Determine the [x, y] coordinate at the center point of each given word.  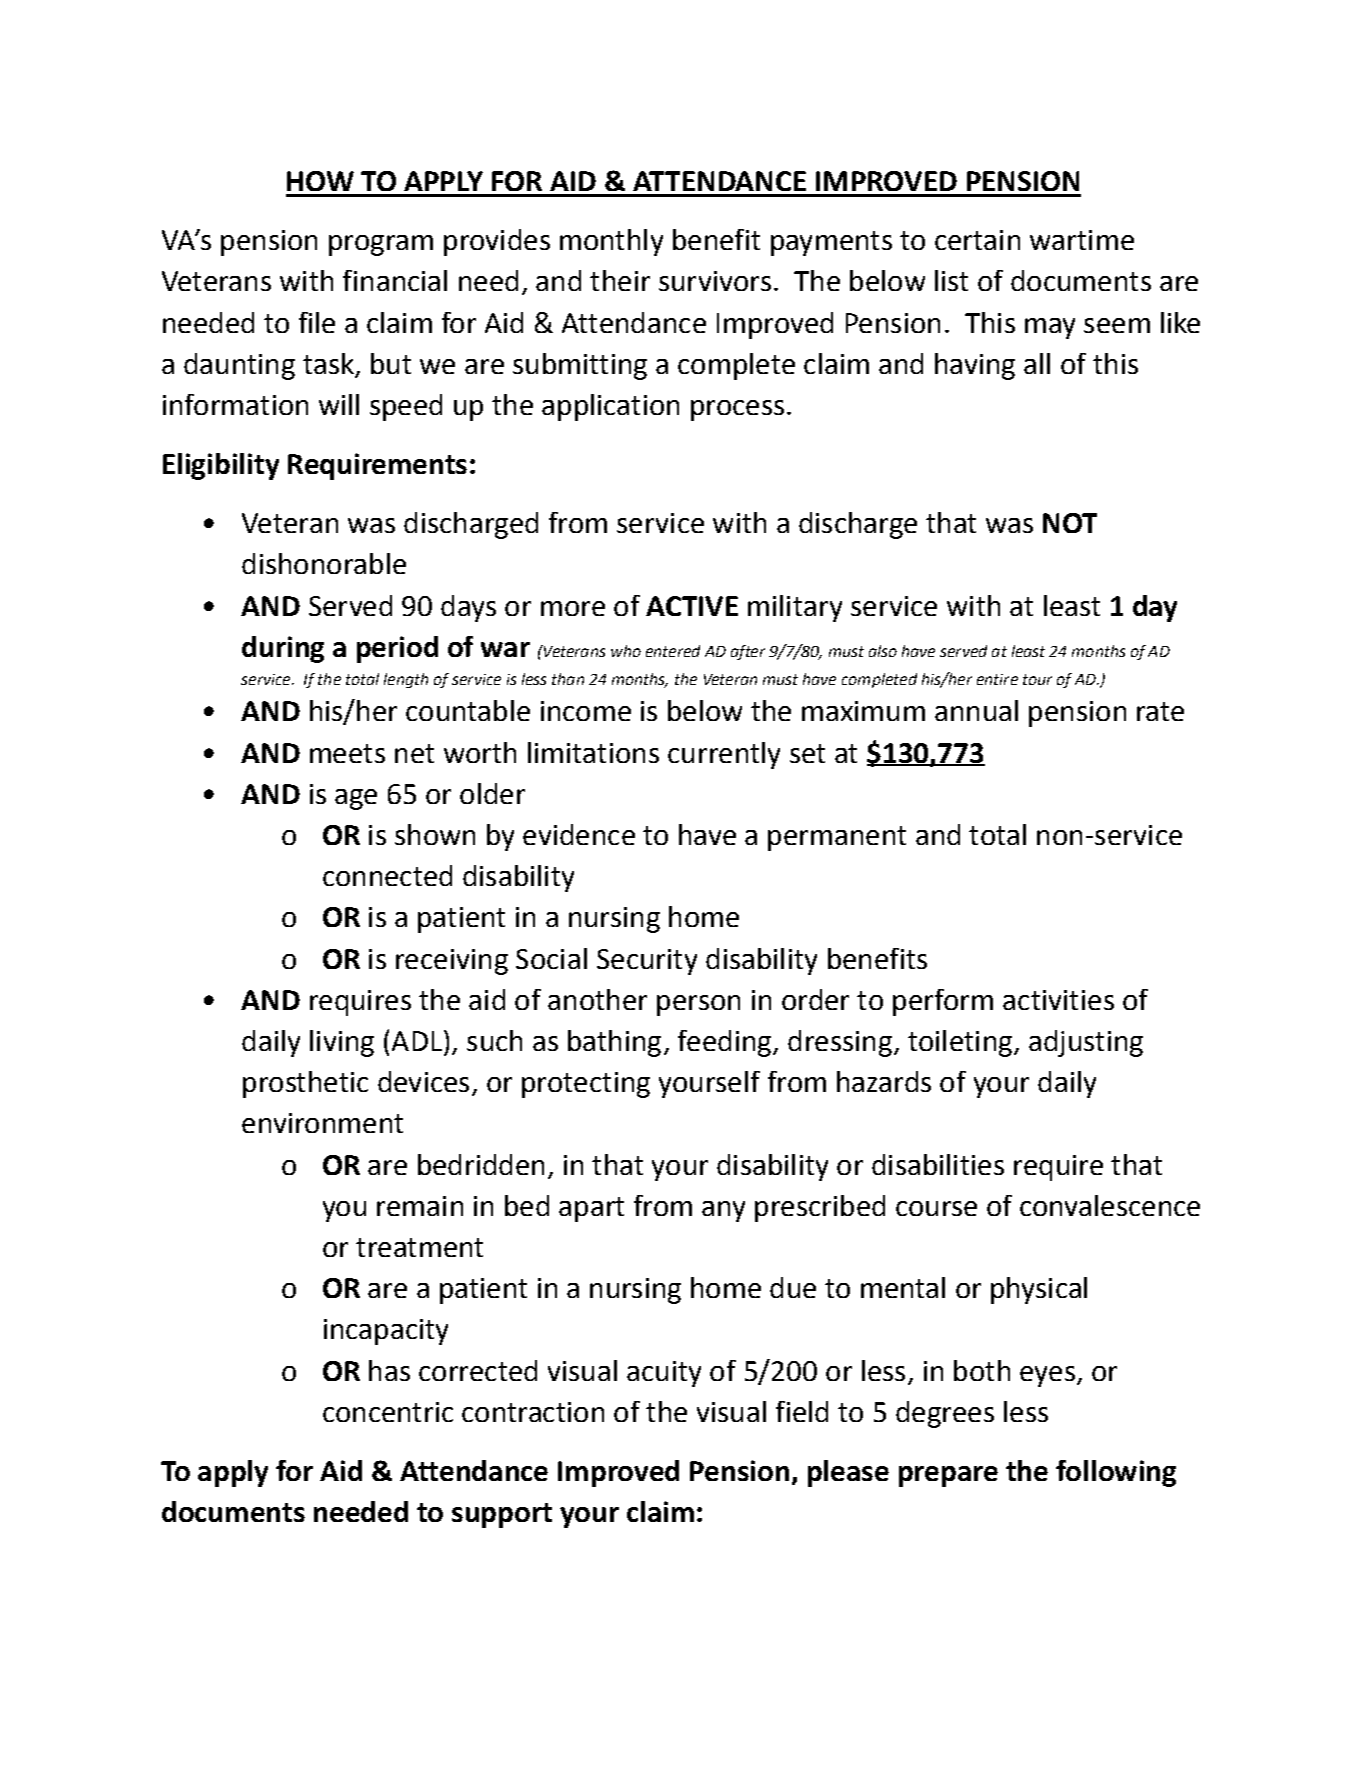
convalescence [1110, 1205]
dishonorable [324, 563]
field [802, 1411]
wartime [1082, 240]
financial [395, 280]
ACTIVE [692, 606]
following [1116, 1473]
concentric [388, 1412]
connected [387, 875]
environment [322, 1123]
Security [647, 962]
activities [1058, 1000]
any [723, 1211]
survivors [715, 281]
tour [1037, 679]
